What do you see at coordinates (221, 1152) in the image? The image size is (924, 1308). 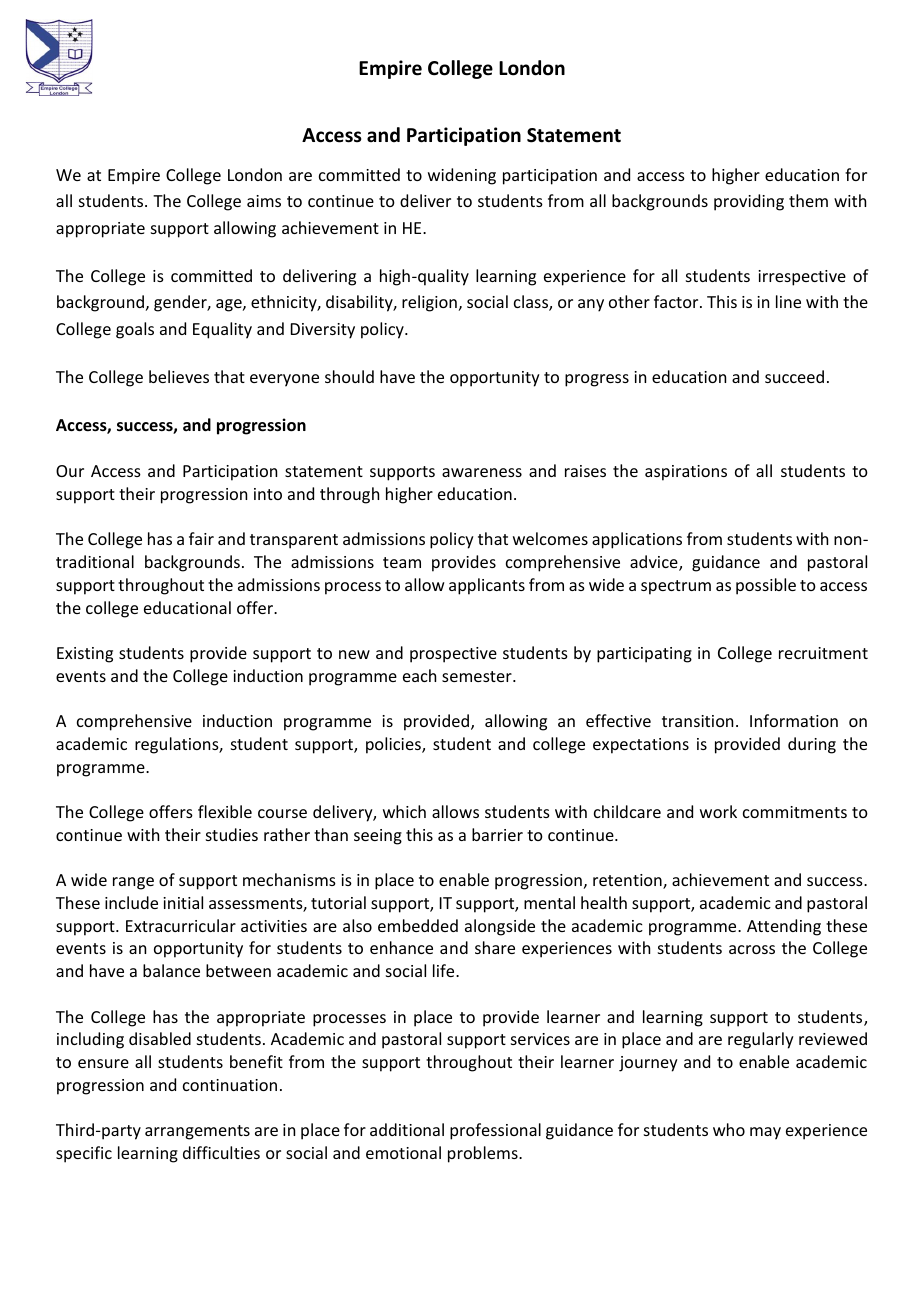 I see `difficulties` at bounding box center [221, 1152].
